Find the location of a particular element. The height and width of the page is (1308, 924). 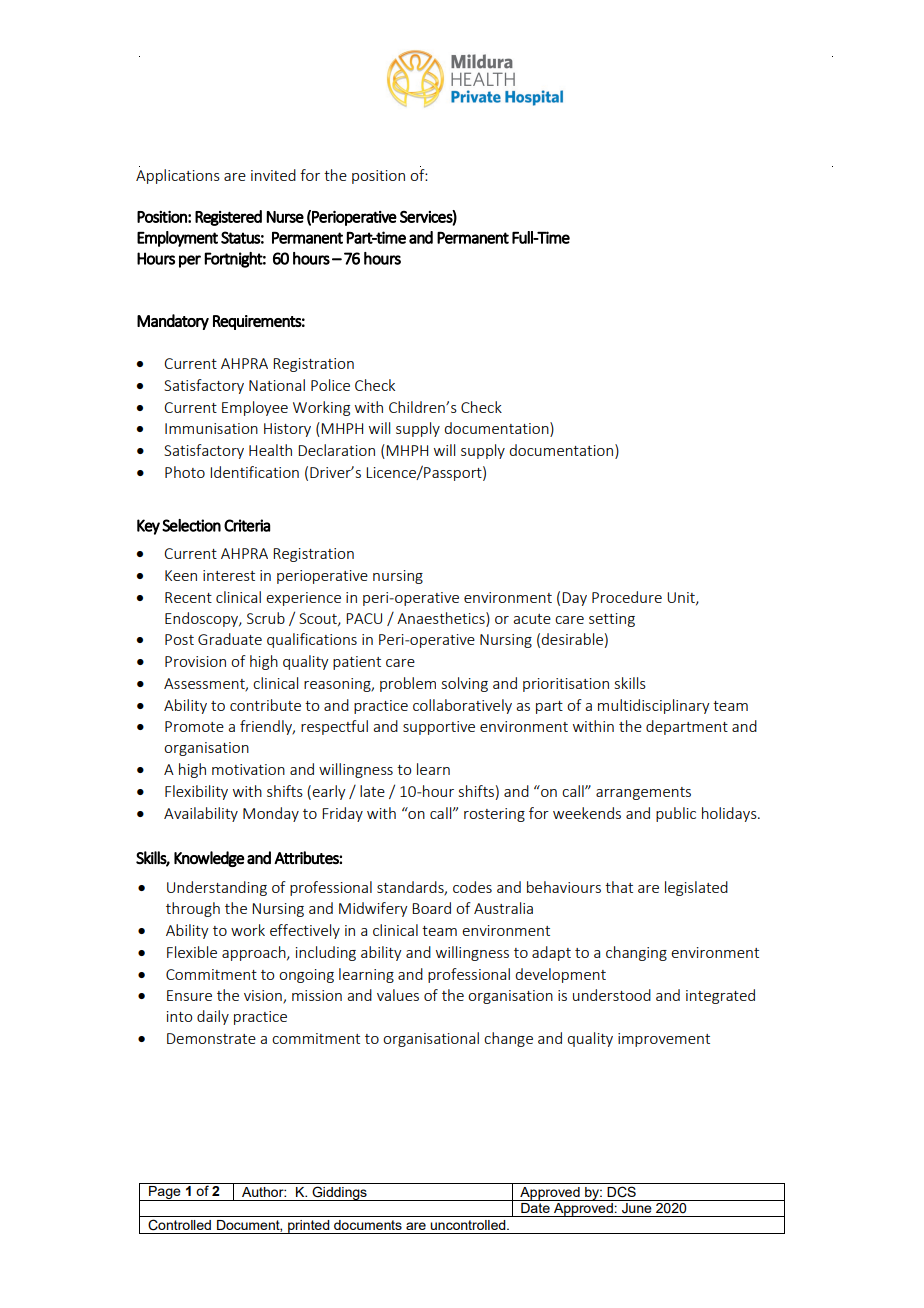

Unit is located at coordinates (682, 598).
